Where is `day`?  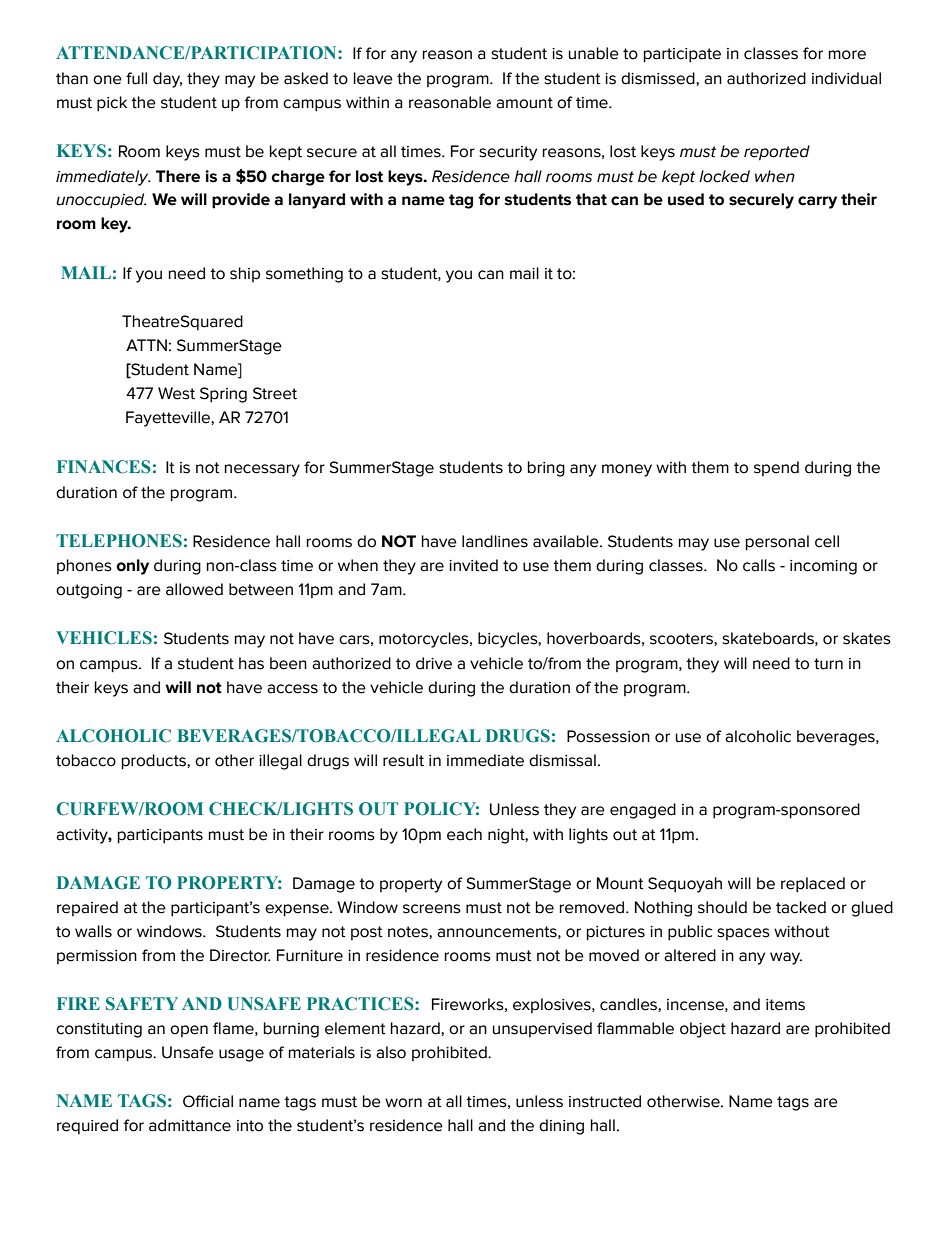 day is located at coordinates (167, 80).
